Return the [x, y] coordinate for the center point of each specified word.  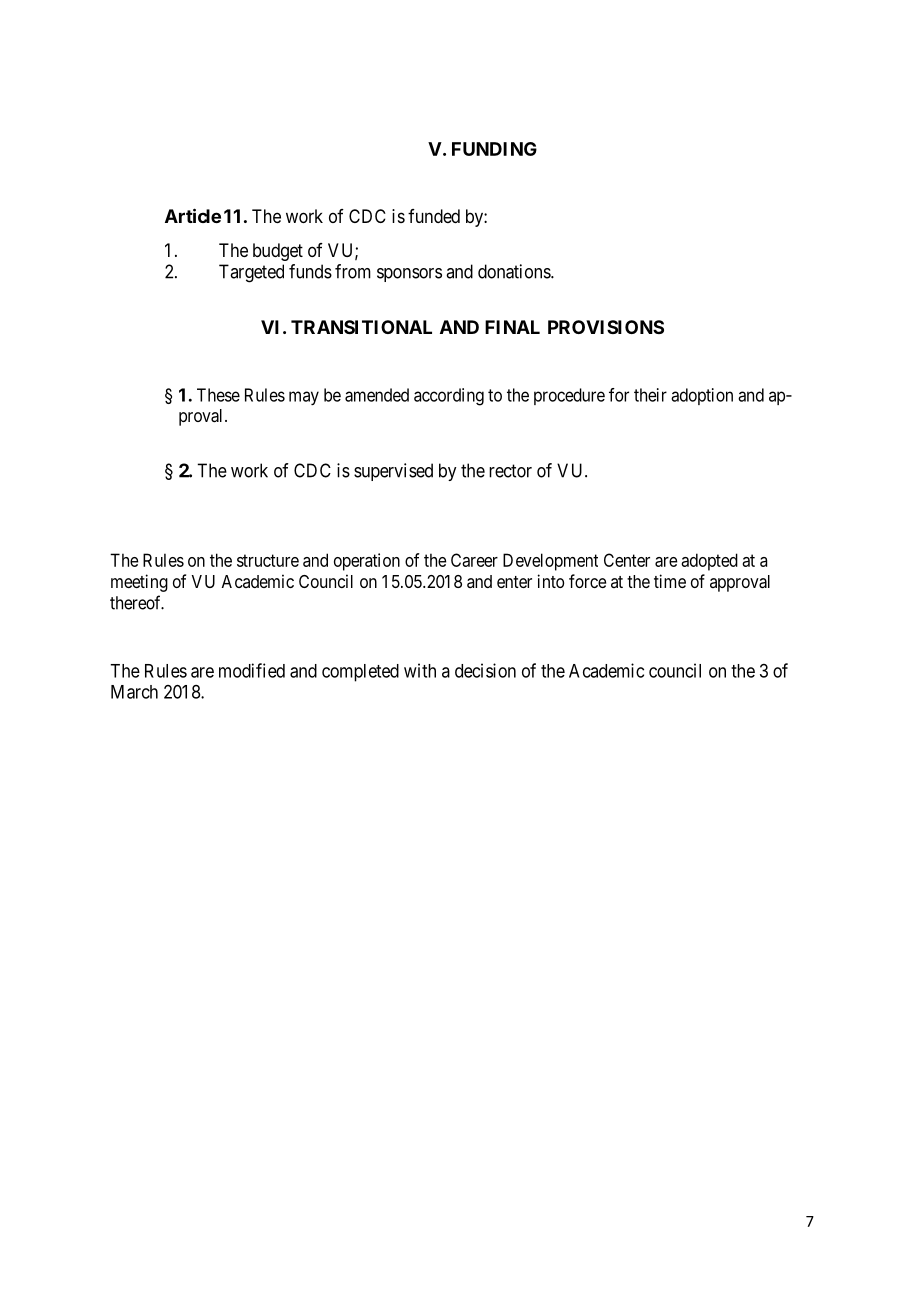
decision [485, 670]
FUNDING [494, 149]
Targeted [251, 273]
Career [474, 560]
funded [434, 216]
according [449, 397]
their [650, 395]
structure [268, 560]
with [420, 670]
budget [278, 252]
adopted [709, 562]
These [218, 395]
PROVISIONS [606, 327]
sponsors [409, 275]
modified [252, 670]
